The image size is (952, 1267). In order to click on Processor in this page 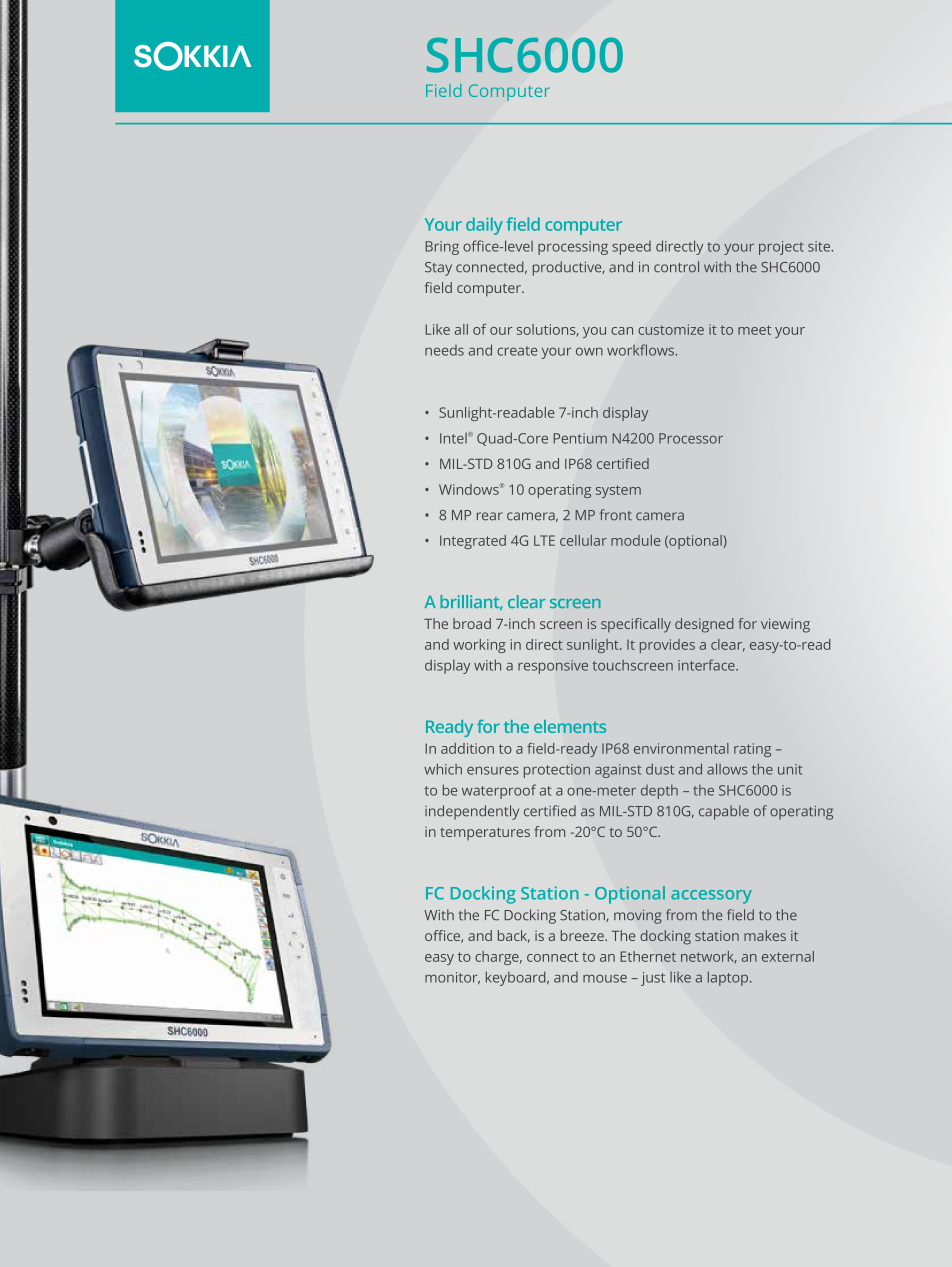, I will do `click(691, 438)`.
